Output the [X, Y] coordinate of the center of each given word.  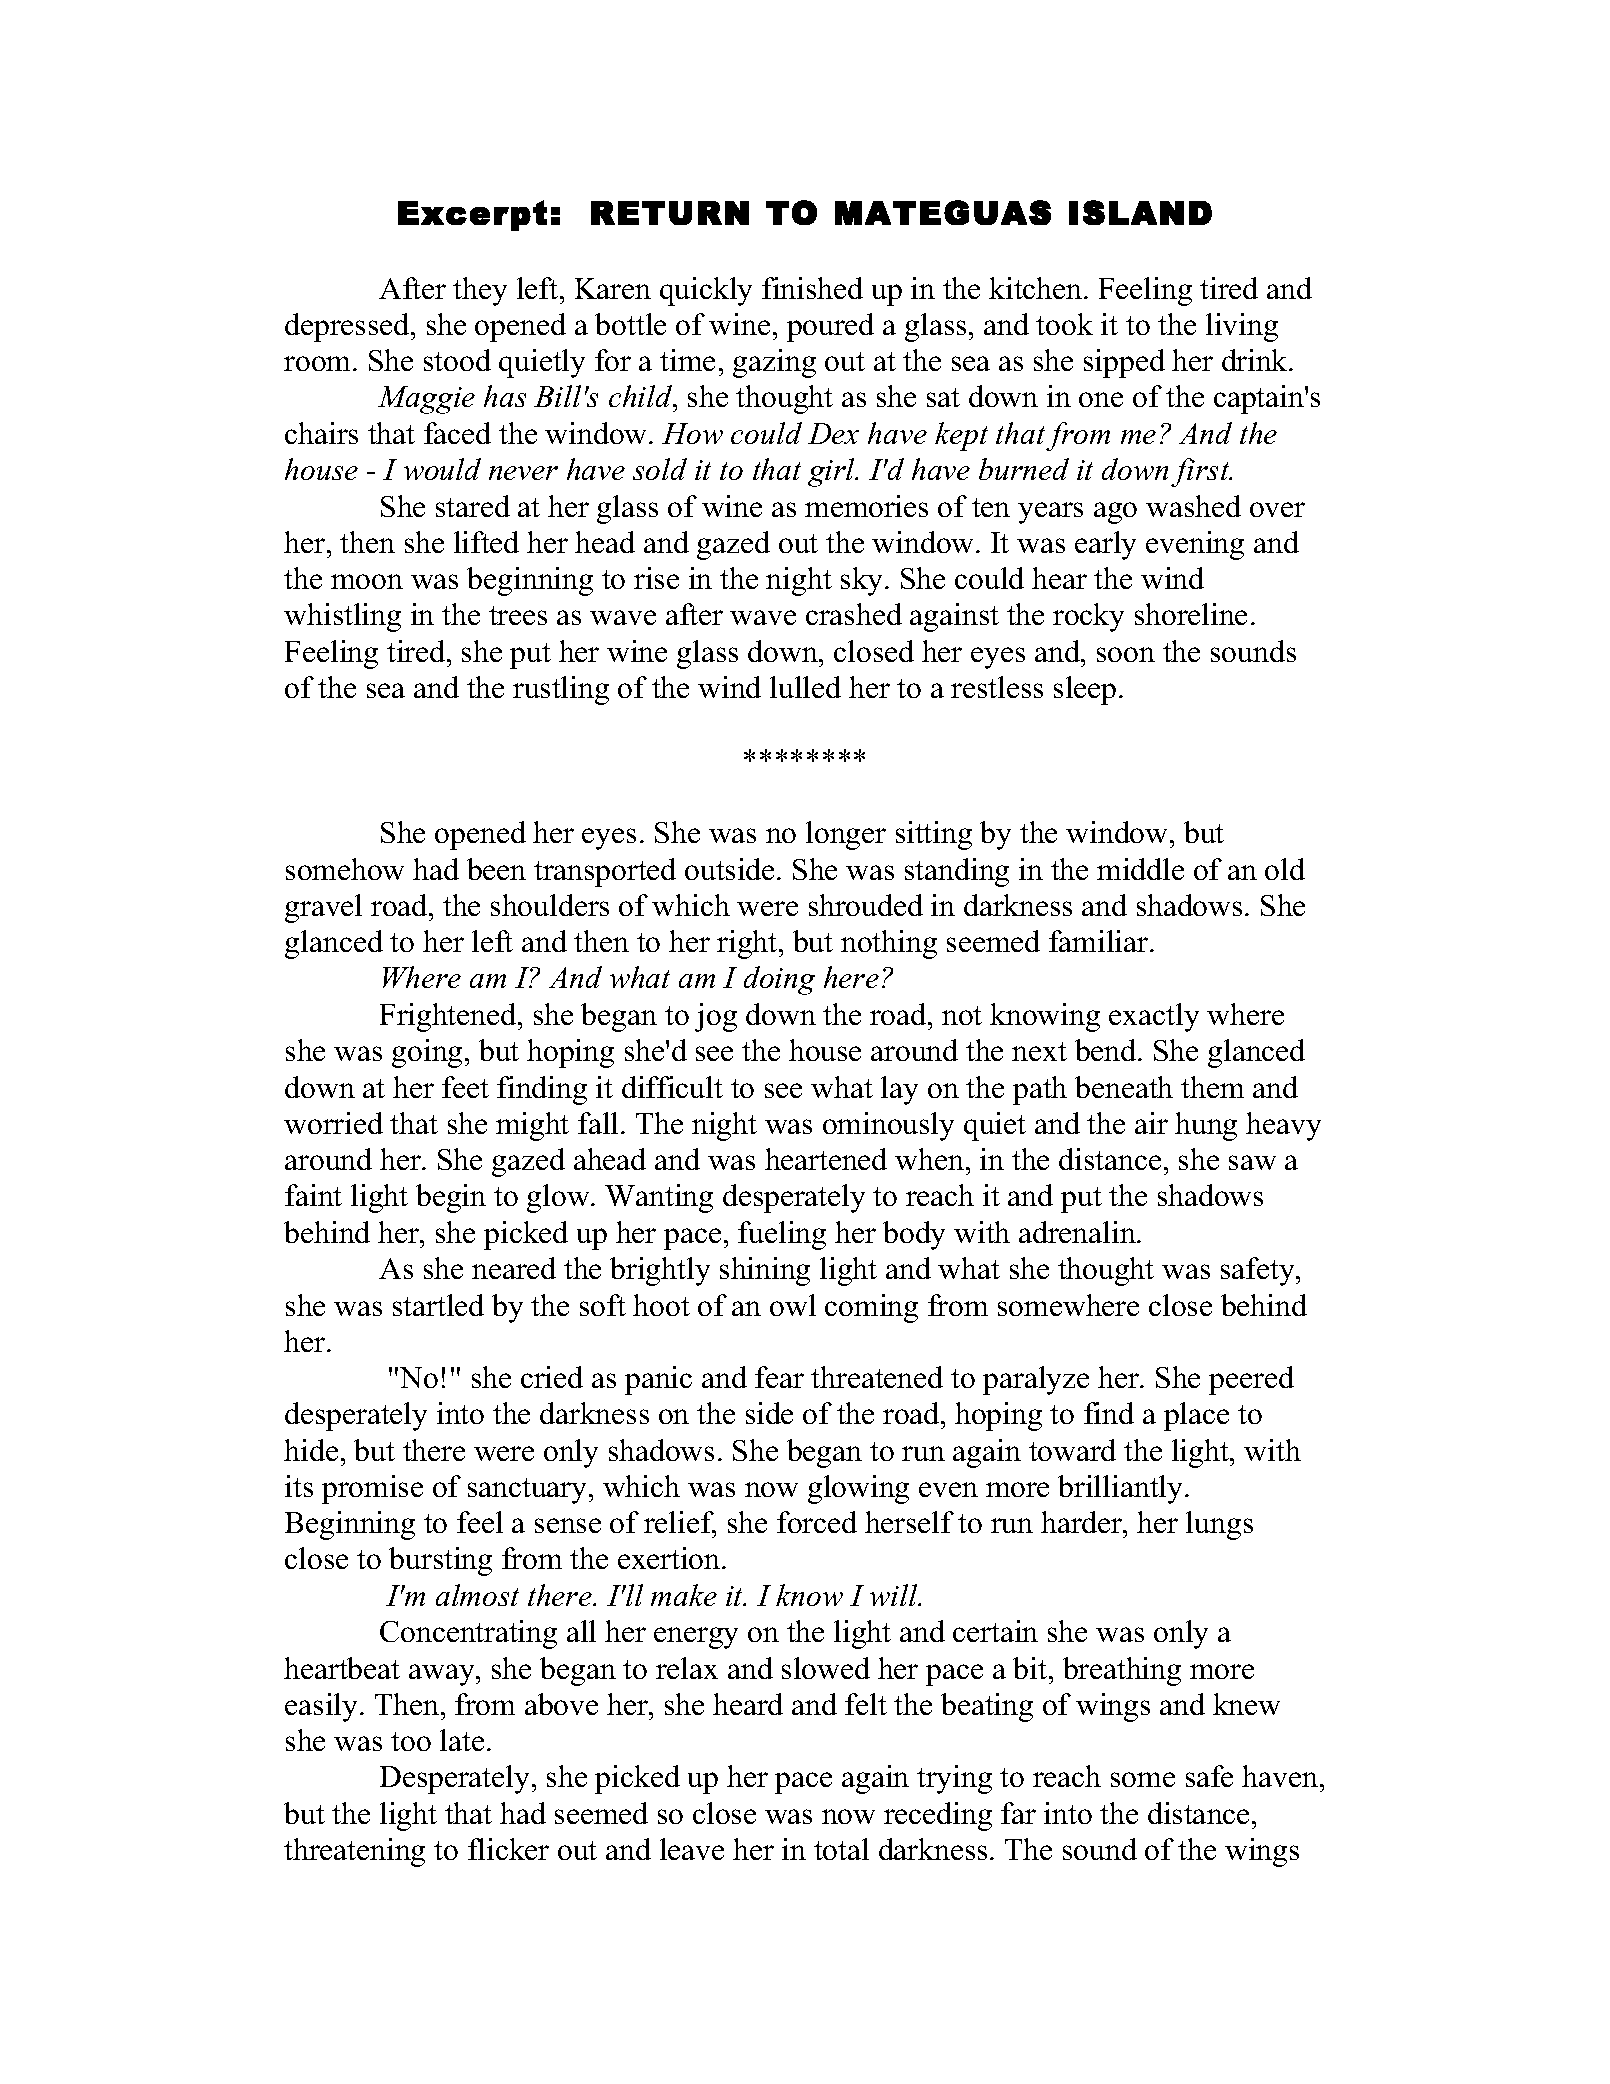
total [841, 1849]
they [480, 291]
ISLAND [1140, 212]
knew [1246, 1704]
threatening [354, 1852]
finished [812, 288]
